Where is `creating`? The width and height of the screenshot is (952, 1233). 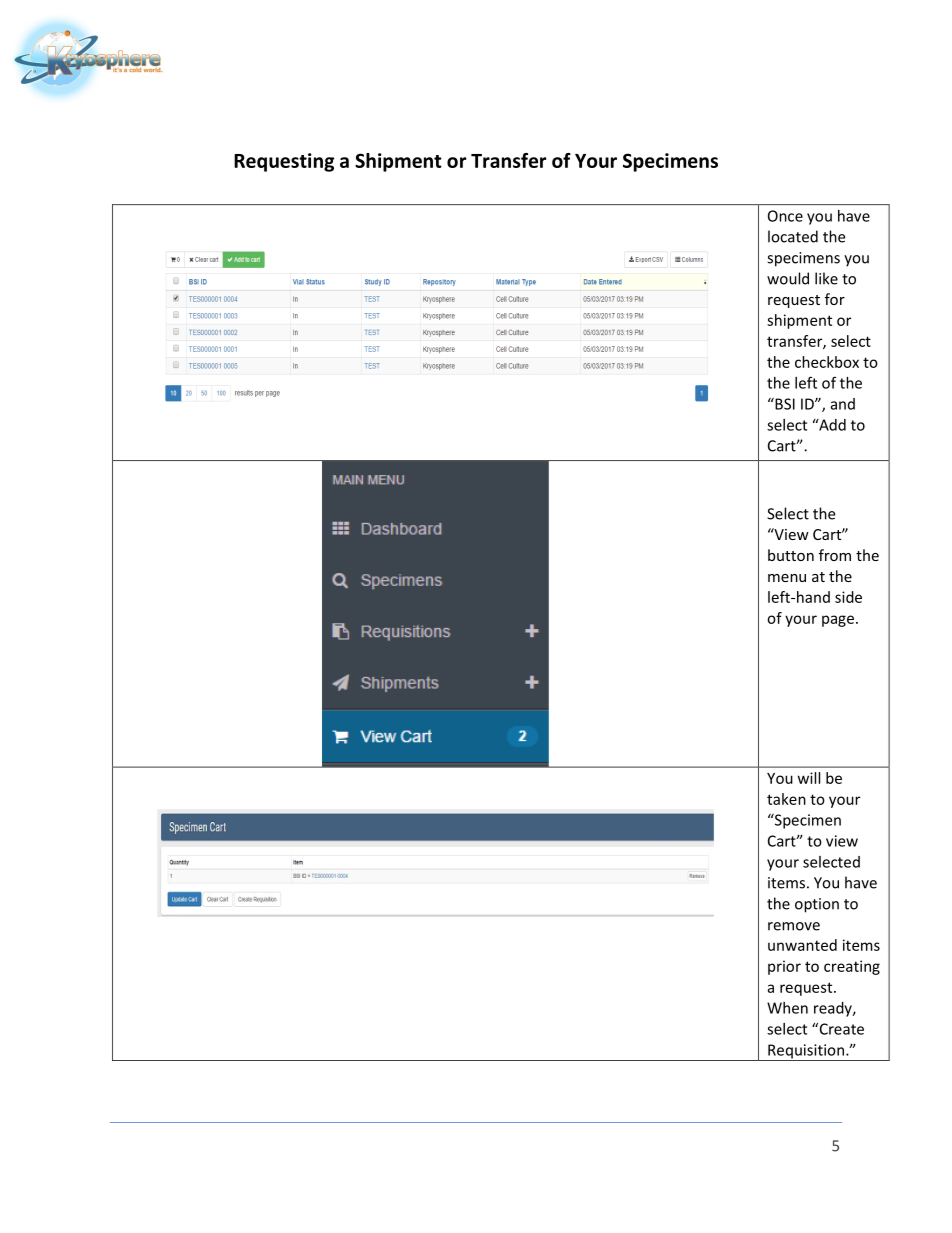
creating is located at coordinates (852, 967).
